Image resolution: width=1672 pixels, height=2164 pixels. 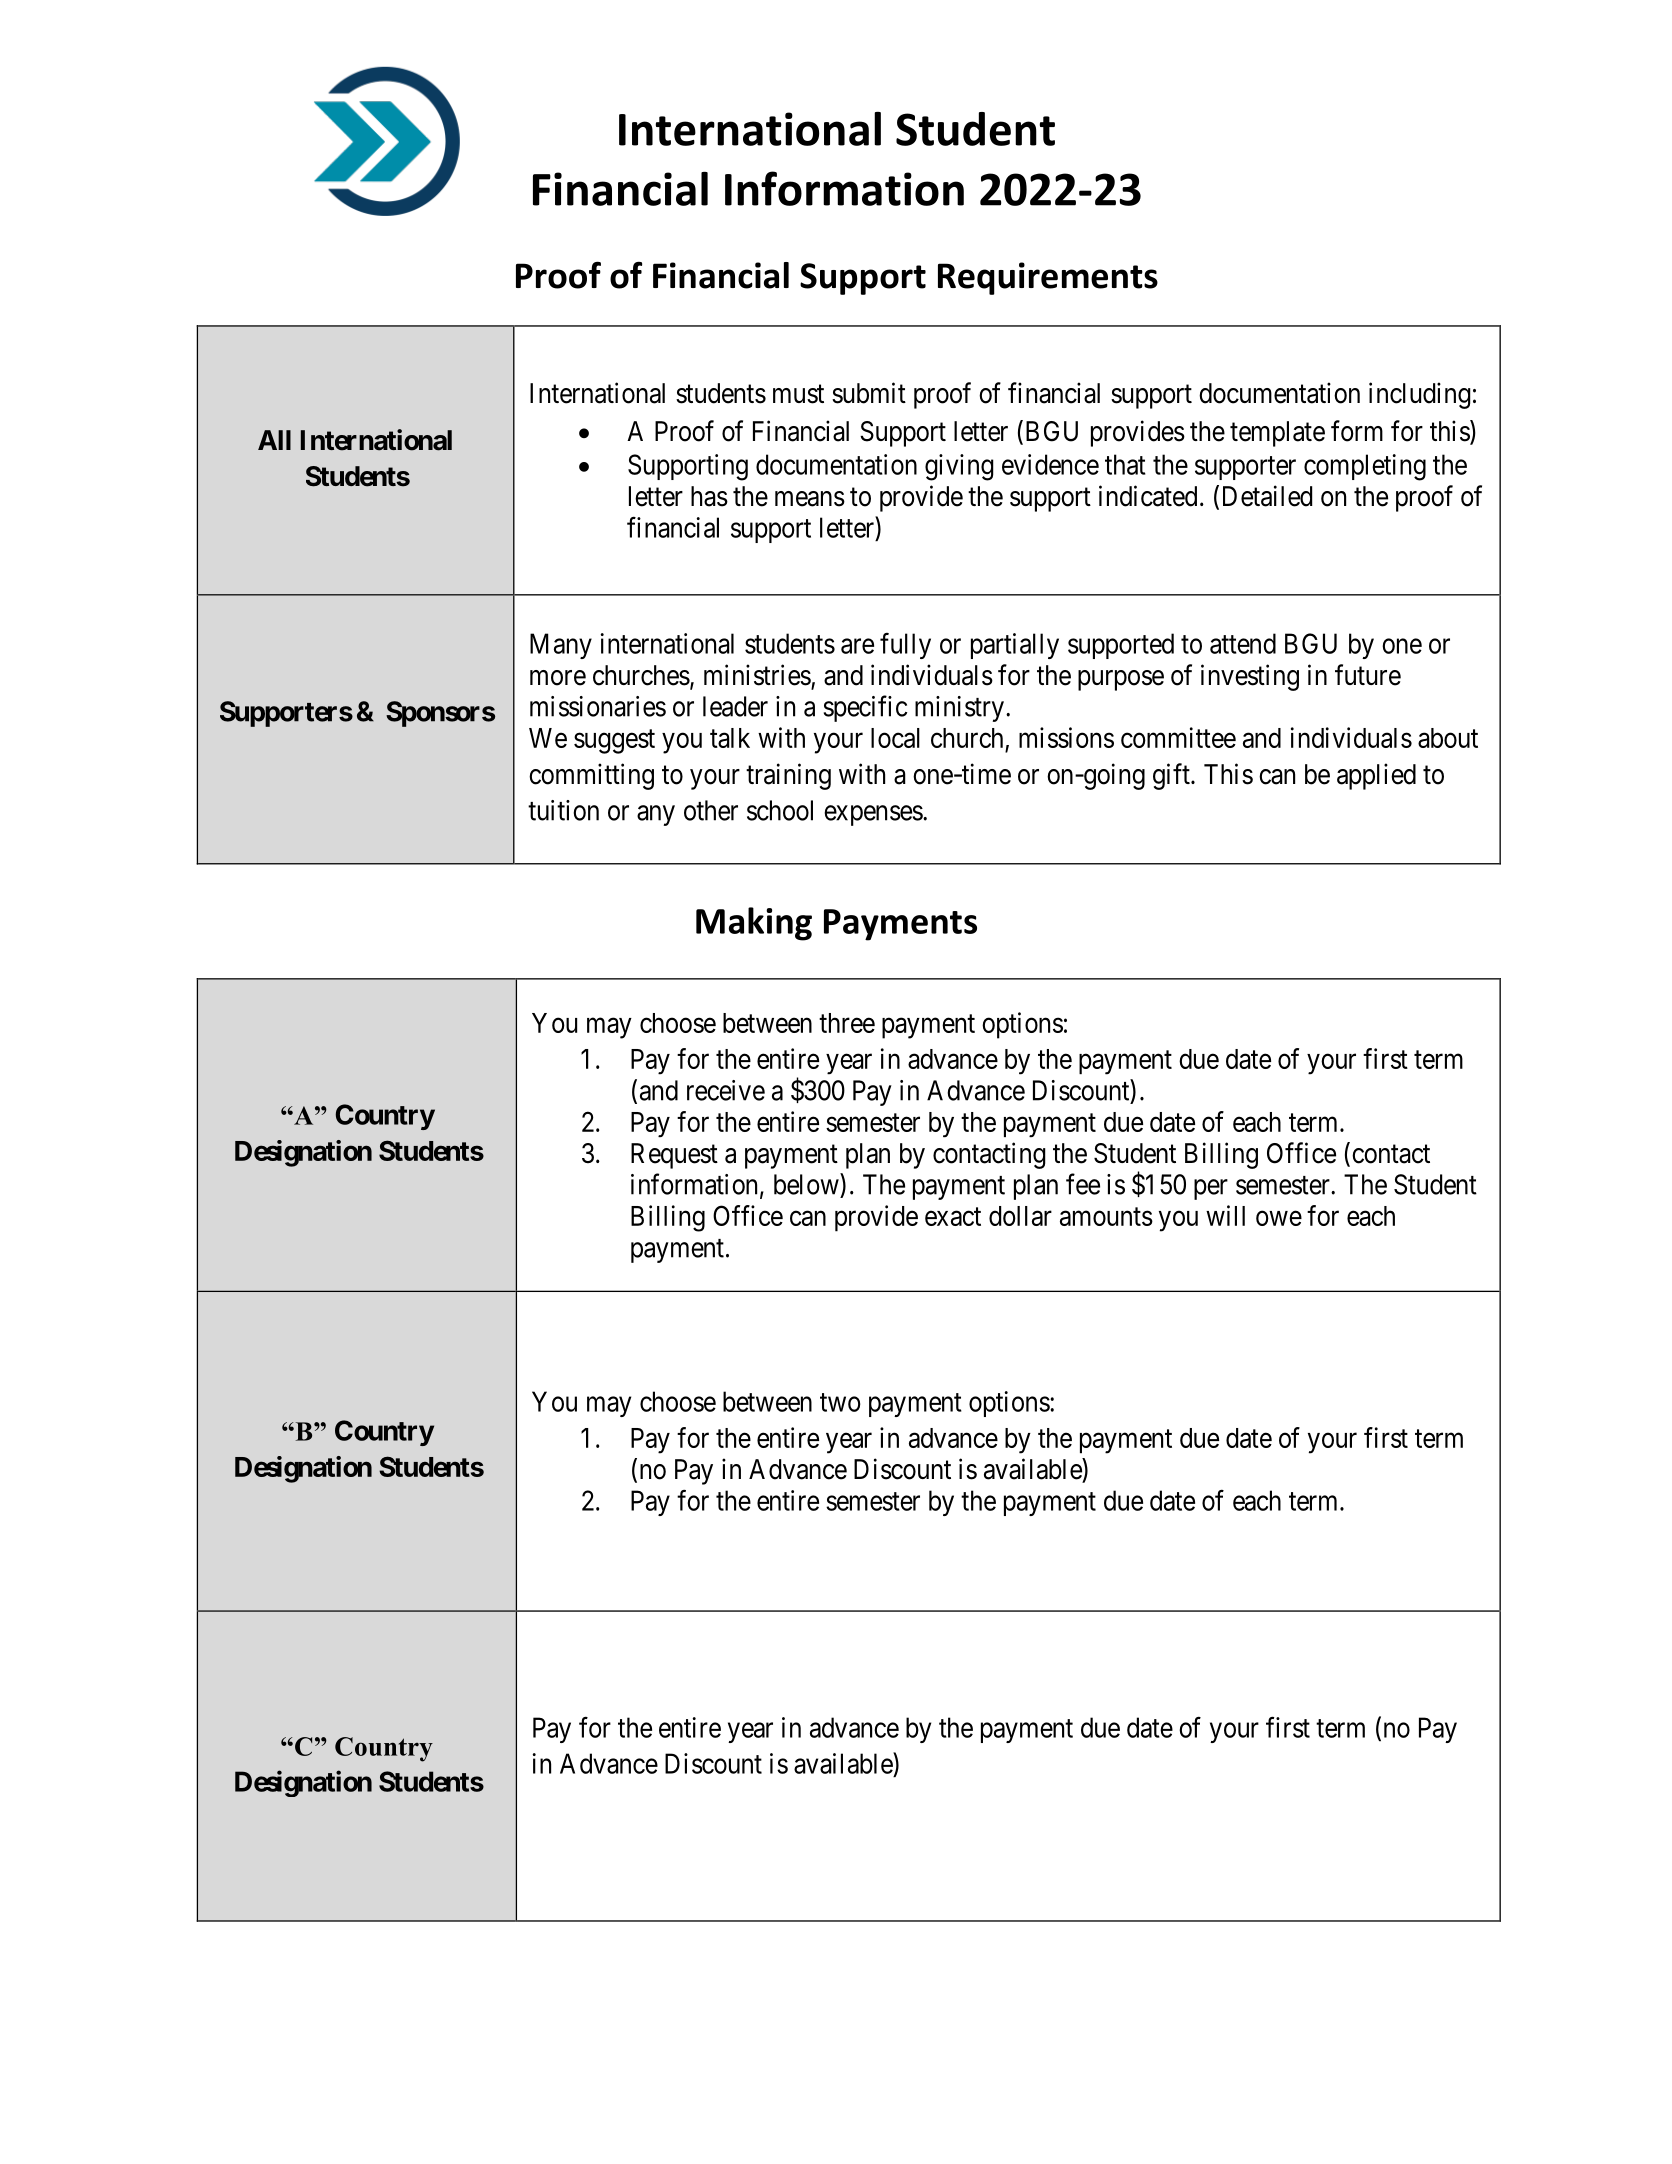 I want to click on dollar, so click(x=1020, y=1216).
